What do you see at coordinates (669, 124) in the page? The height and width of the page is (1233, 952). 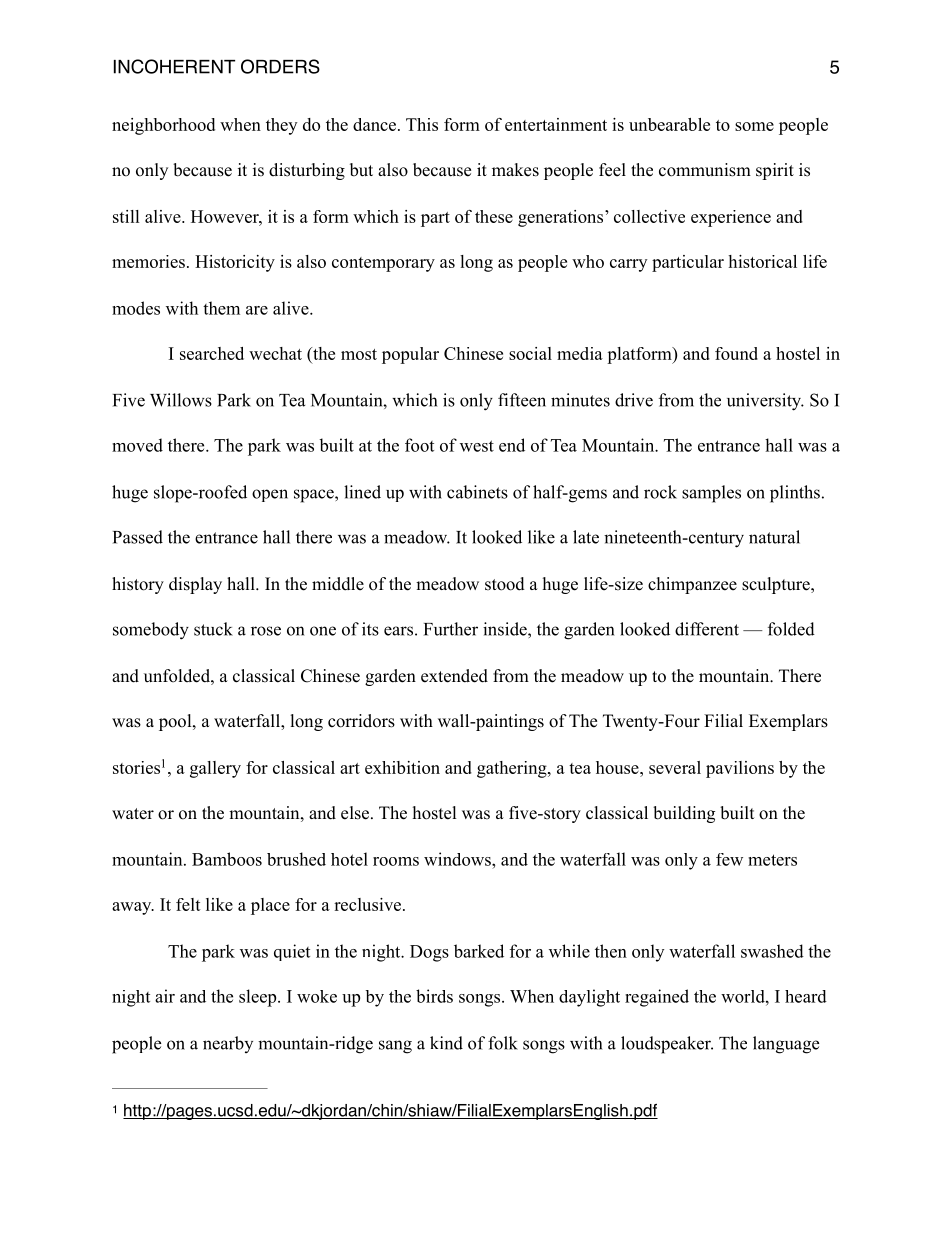 I see `unbearable` at bounding box center [669, 124].
